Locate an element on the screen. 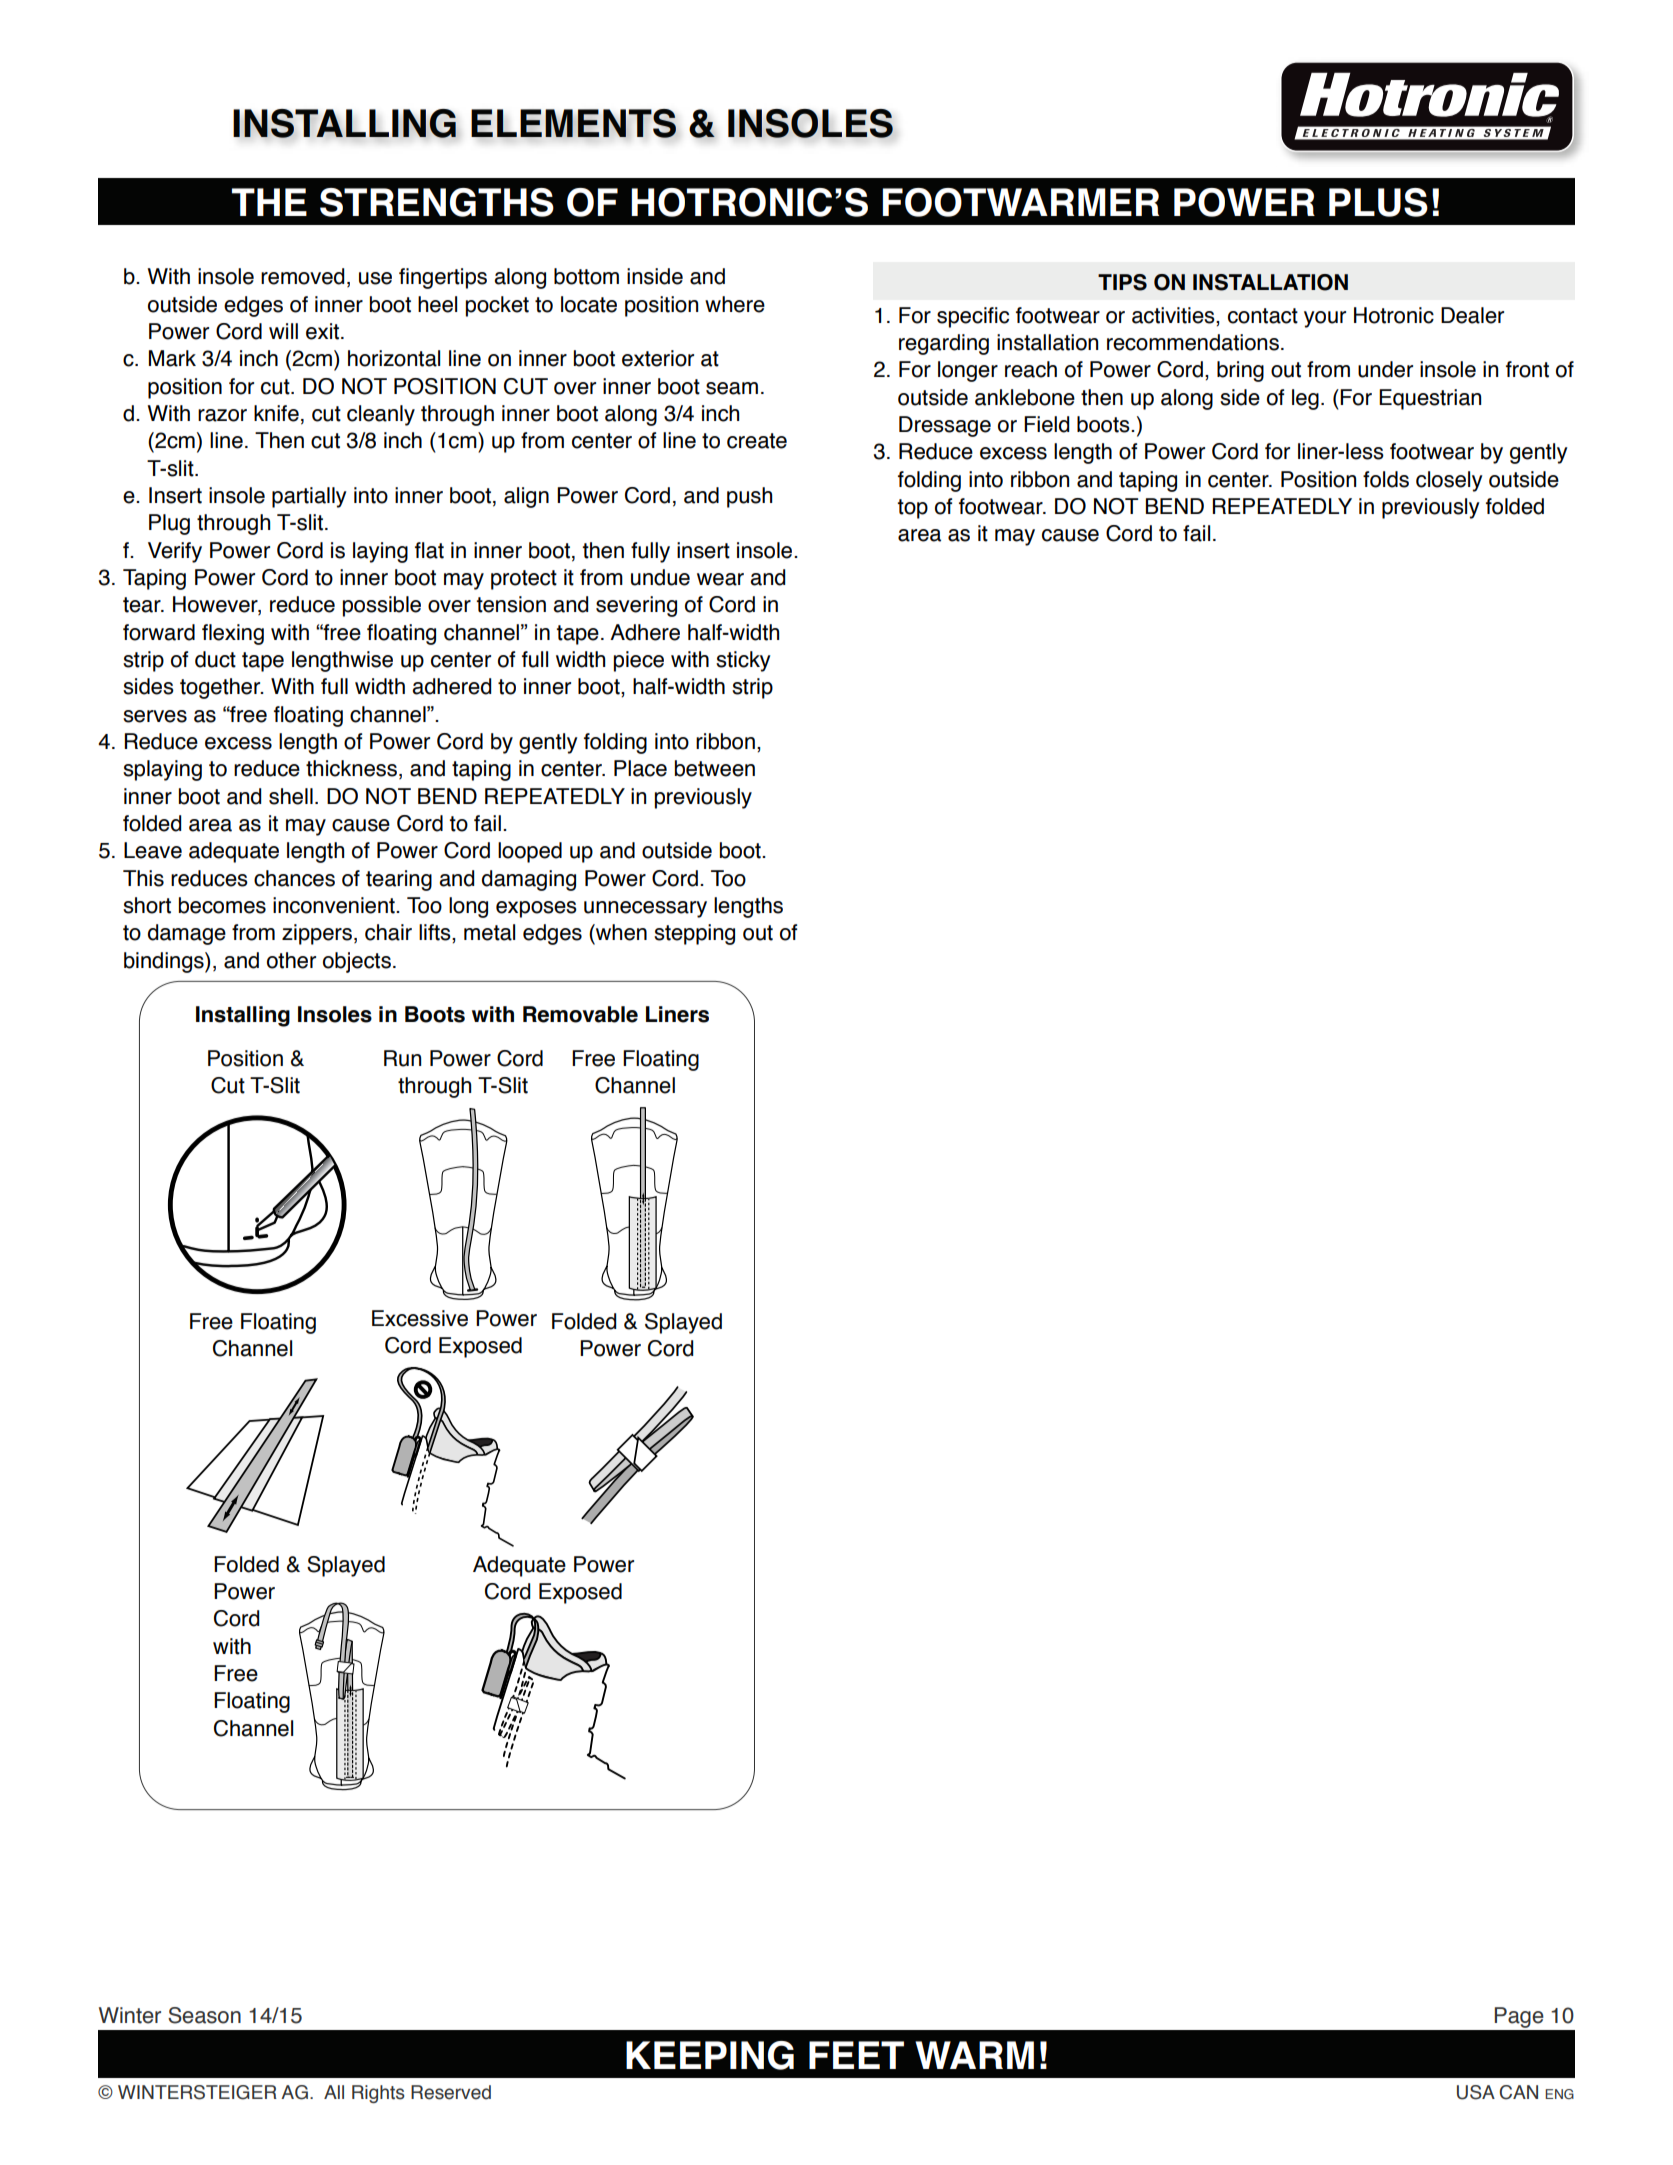 Image resolution: width=1673 pixels, height=2165 pixels. unnecessary is located at coordinates (645, 909).
